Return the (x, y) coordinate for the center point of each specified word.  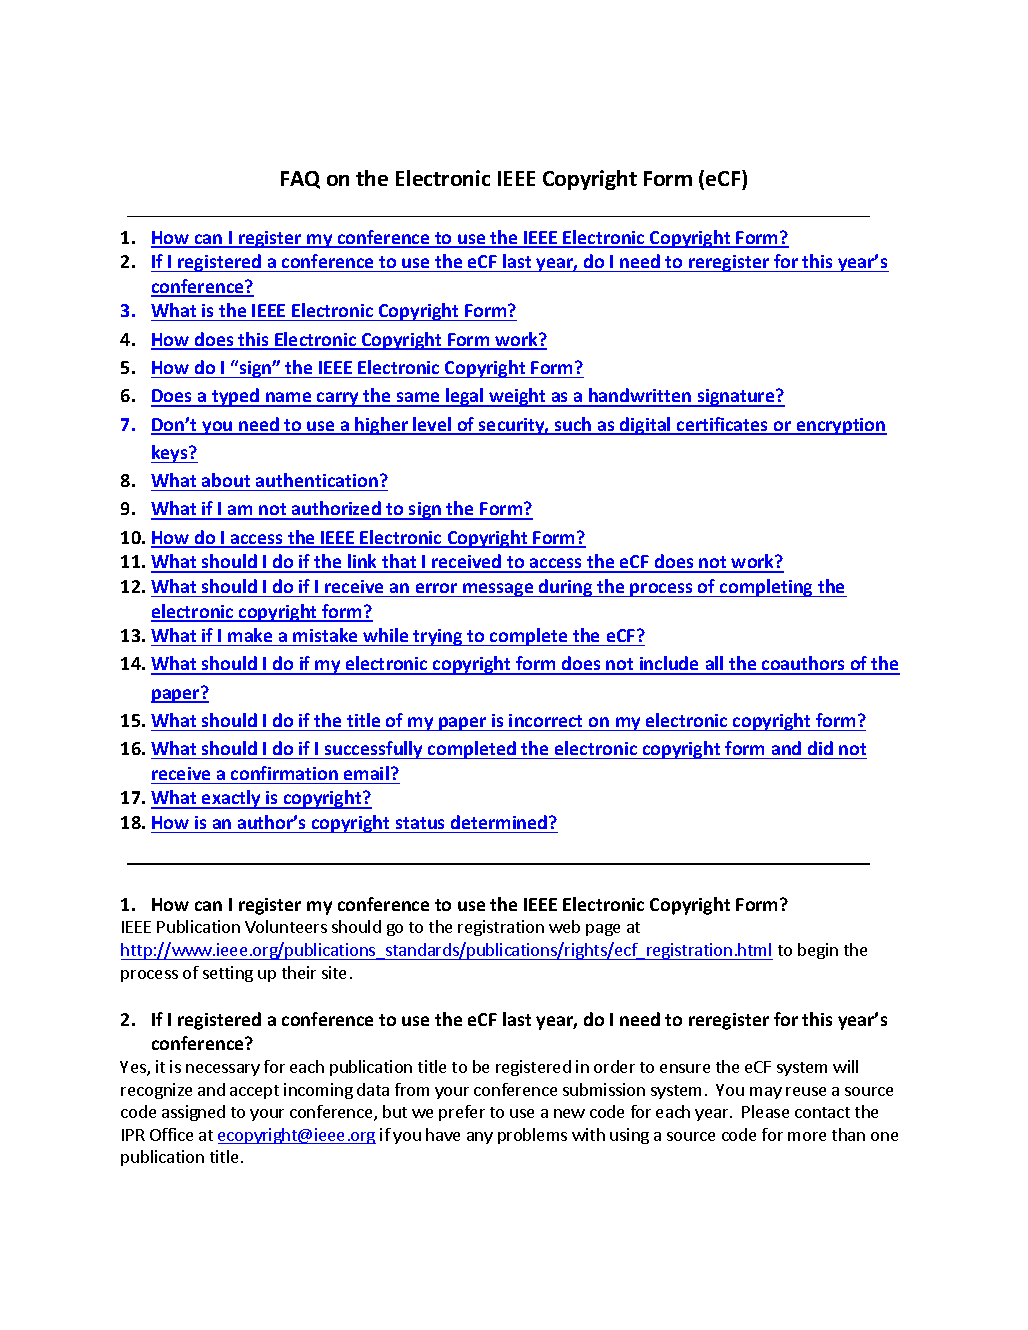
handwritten (640, 397)
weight (518, 397)
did (820, 748)
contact (822, 1112)
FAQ (300, 180)
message (498, 590)
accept (254, 1092)
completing (767, 588)
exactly (232, 799)
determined (500, 822)
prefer (462, 1113)
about (226, 480)
